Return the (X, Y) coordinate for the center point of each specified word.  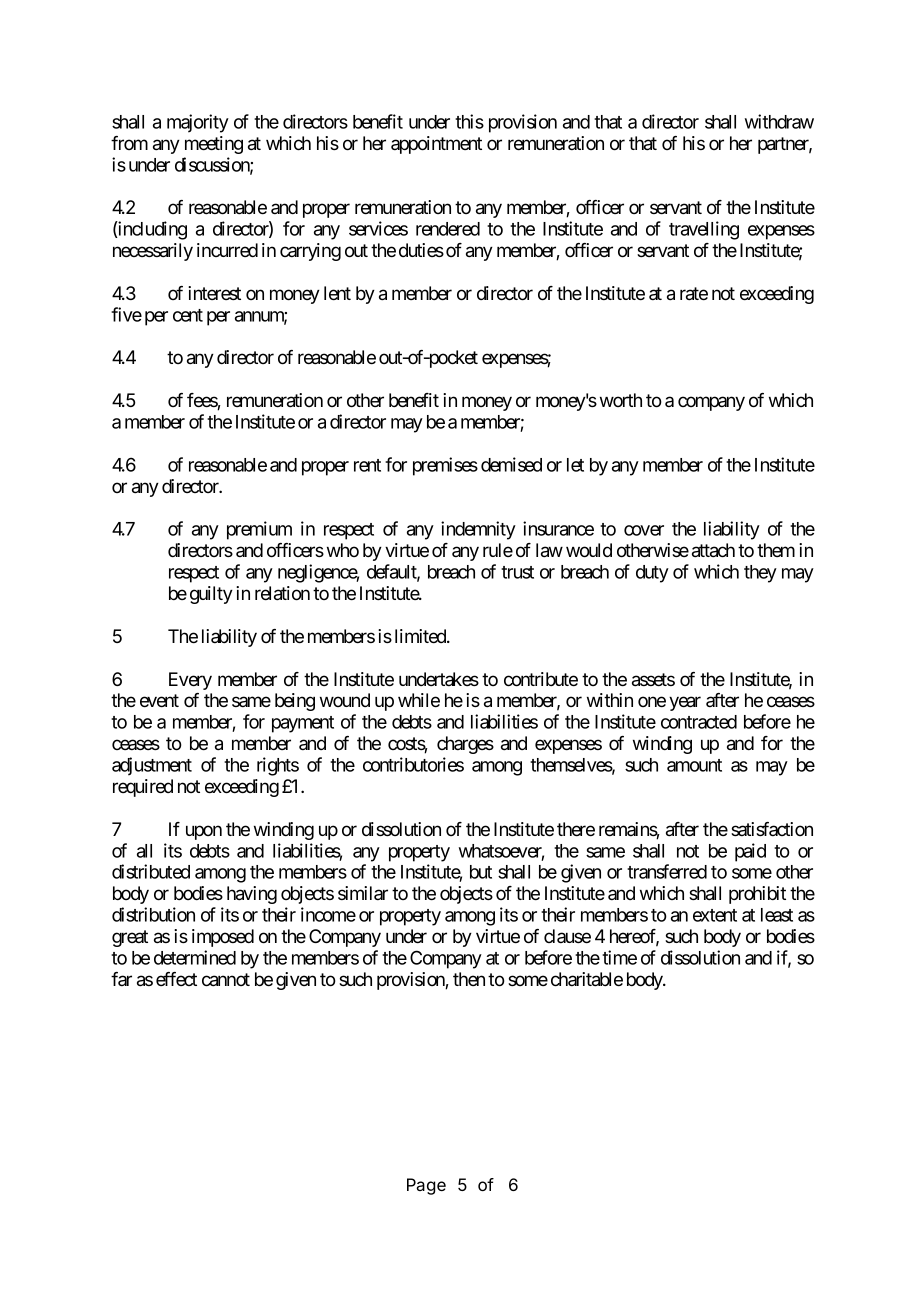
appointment (436, 145)
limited (421, 636)
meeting (214, 145)
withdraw (779, 121)
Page (426, 1187)
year (685, 703)
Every (190, 681)
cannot (226, 980)
